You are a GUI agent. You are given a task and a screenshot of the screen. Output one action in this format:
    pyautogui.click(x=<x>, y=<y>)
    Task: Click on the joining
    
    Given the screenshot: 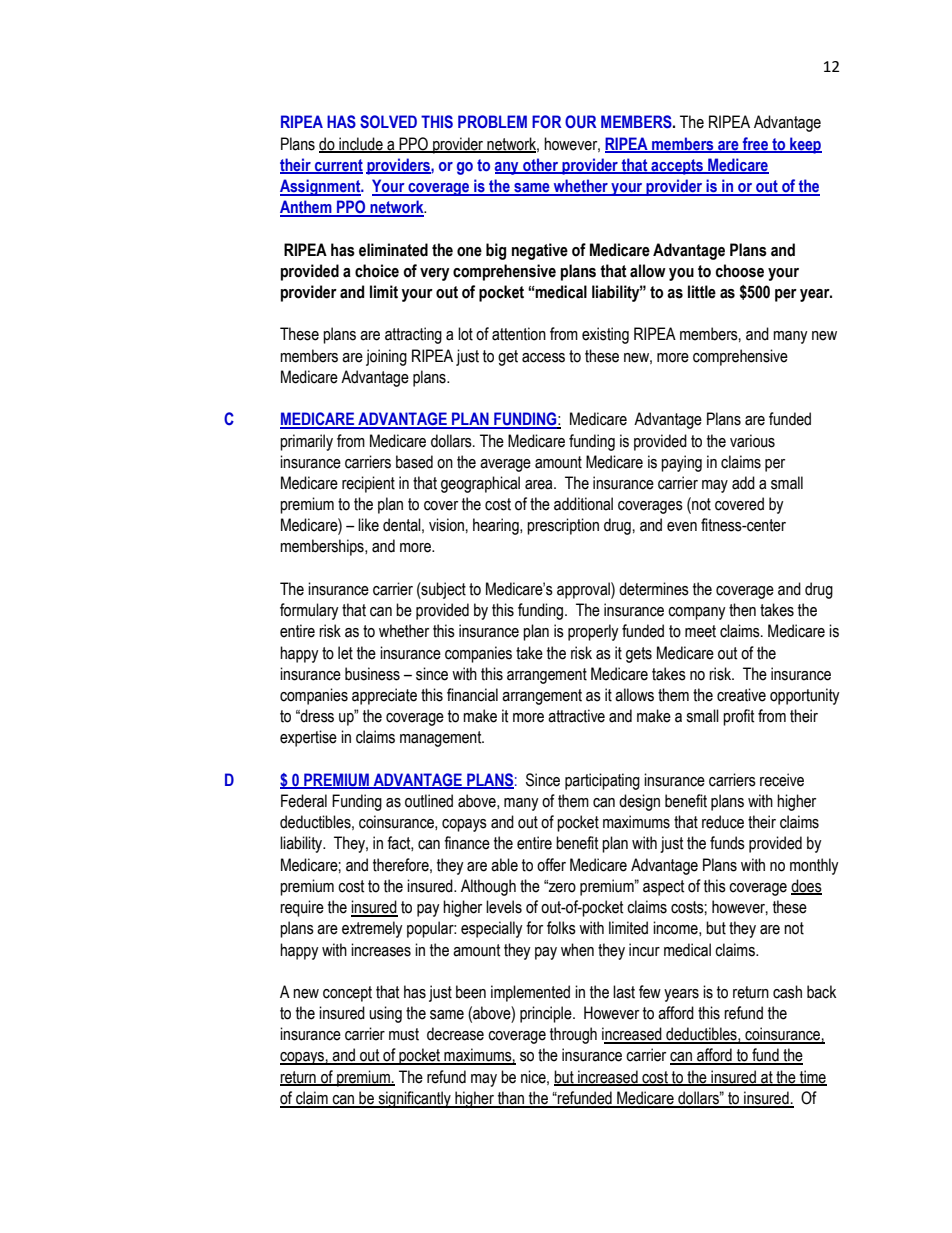 What is the action you would take?
    pyautogui.click(x=386, y=357)
